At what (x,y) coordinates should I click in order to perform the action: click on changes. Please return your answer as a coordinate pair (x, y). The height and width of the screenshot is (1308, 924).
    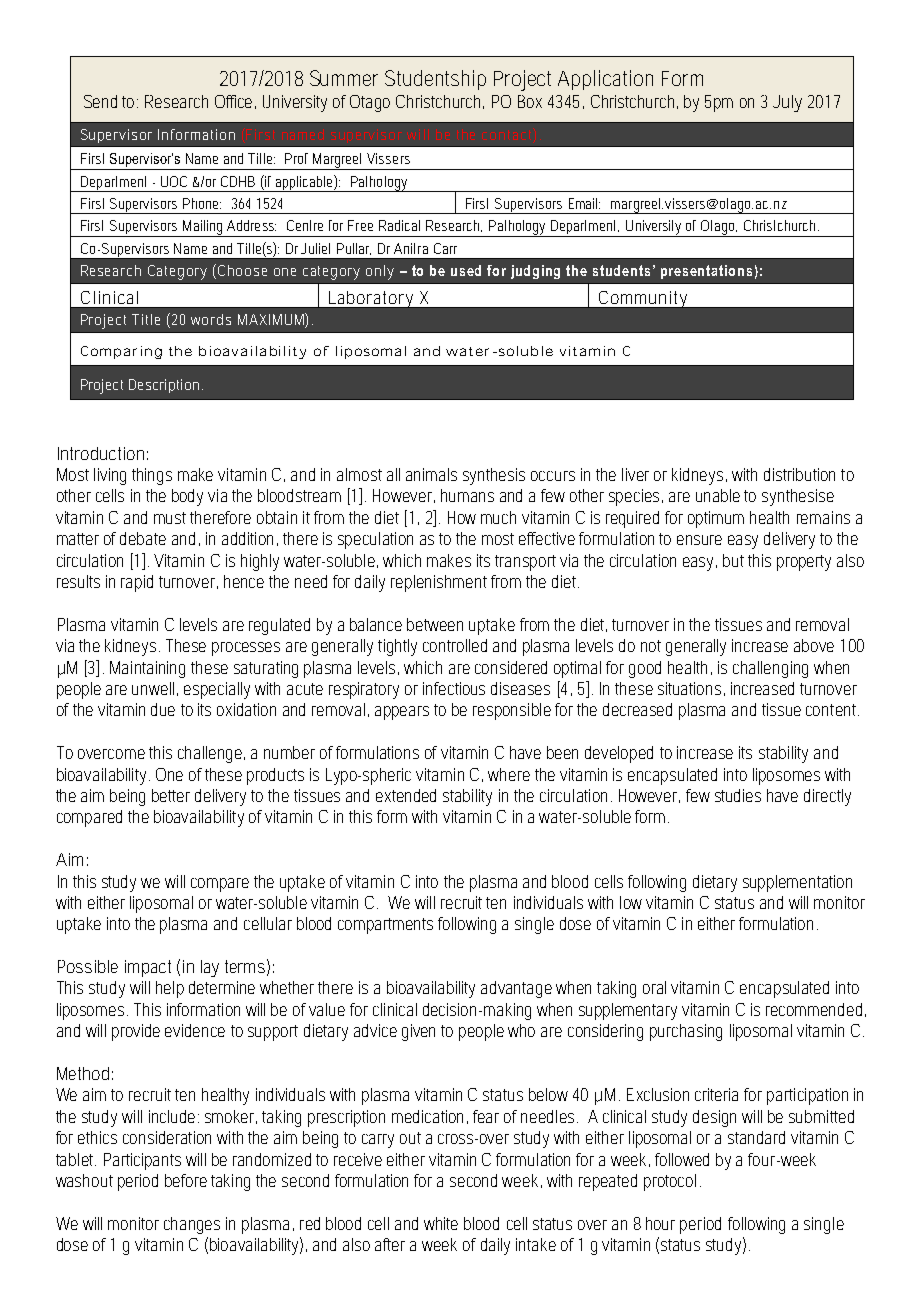
    Looking at the image, I should click on (192, 1225).
